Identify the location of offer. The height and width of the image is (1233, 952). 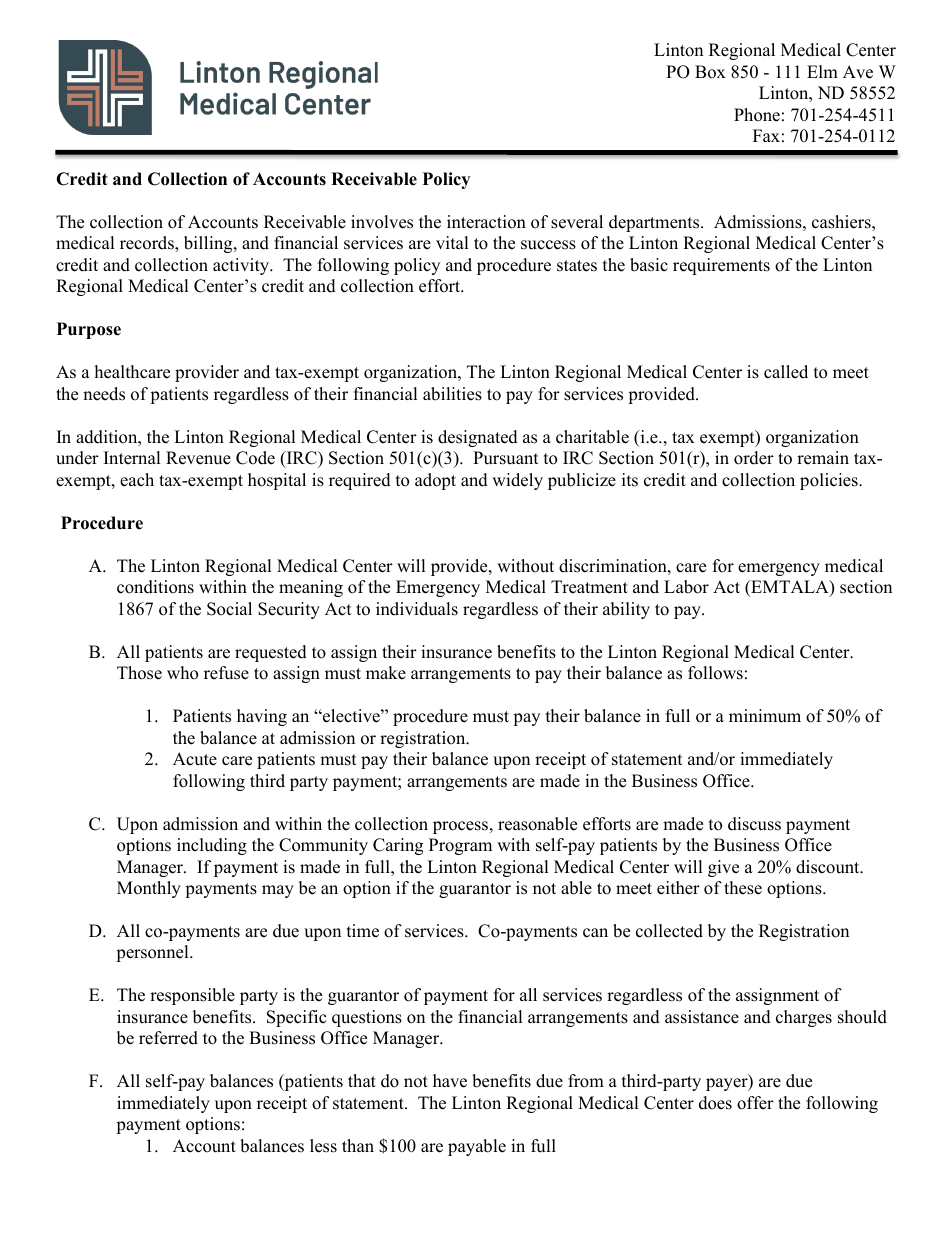
(755, 1103).
